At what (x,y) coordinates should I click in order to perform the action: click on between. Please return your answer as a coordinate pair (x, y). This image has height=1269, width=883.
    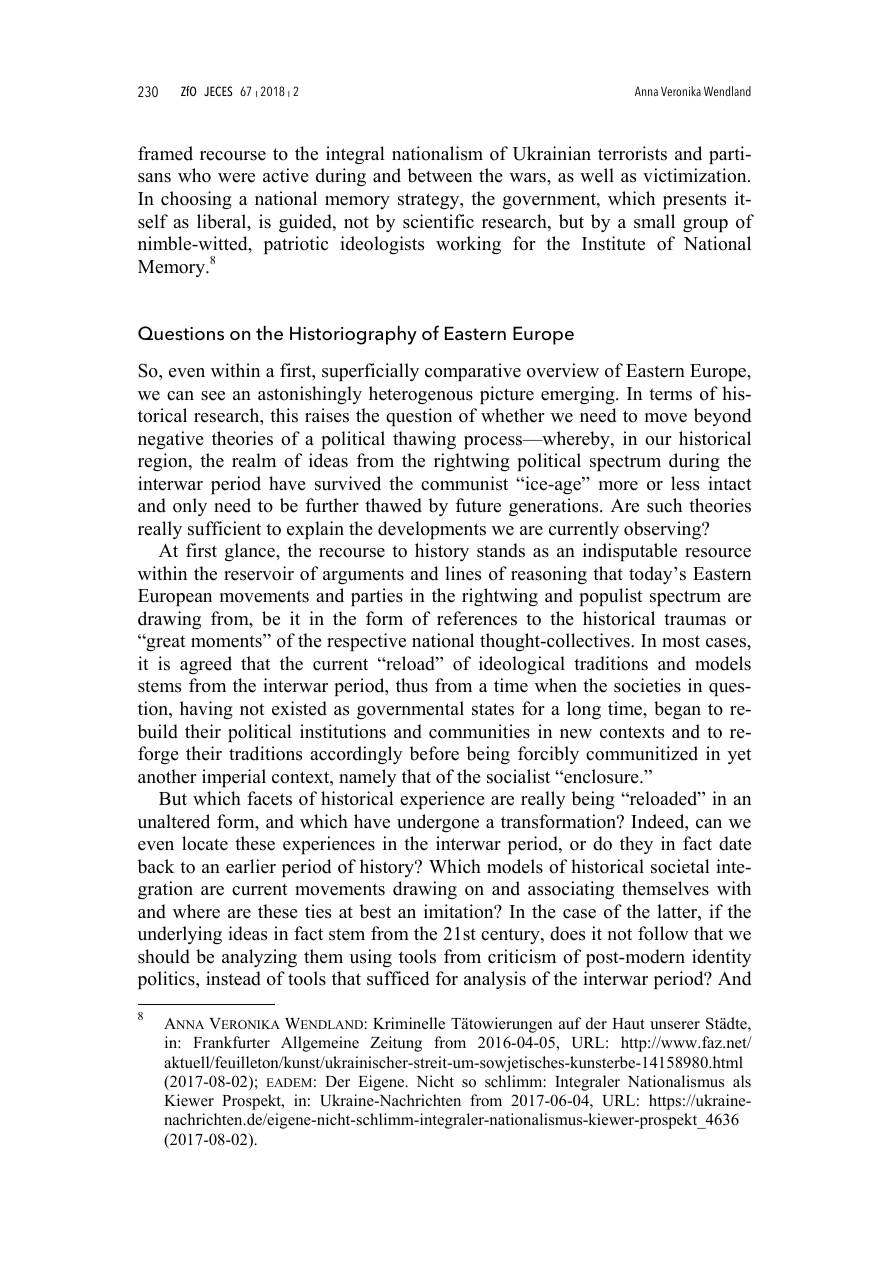
    Looking at the image, I should click on (440, 175).
